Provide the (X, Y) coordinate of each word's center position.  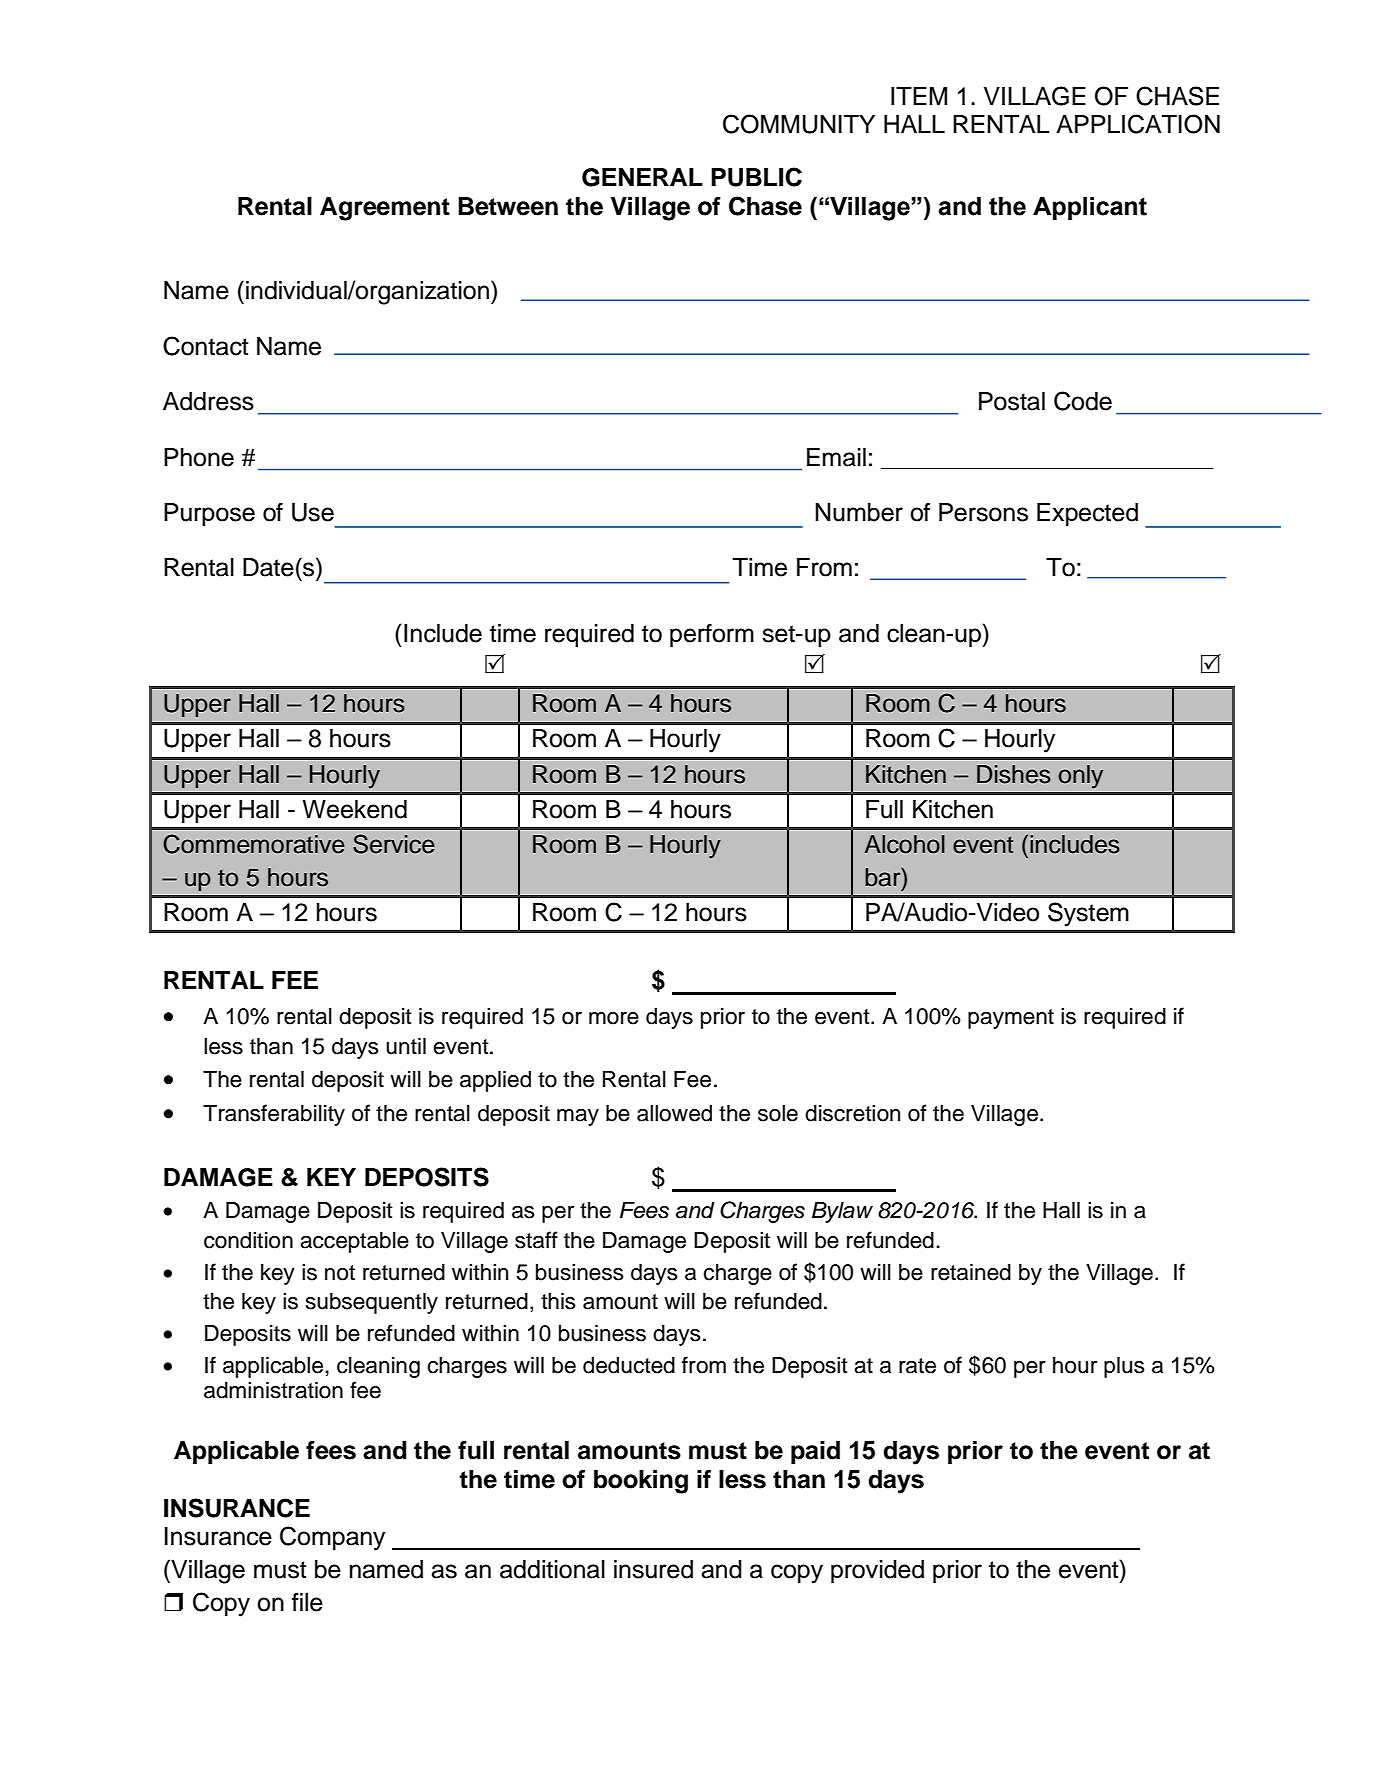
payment (1011, 1019)
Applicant (1090, 208)
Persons (983, 512)
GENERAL (642, 177)
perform (712, 636)
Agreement (385, 209)
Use (313, 512)
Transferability (274, 1115)
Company (332, 1538)
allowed (674, 1113)
